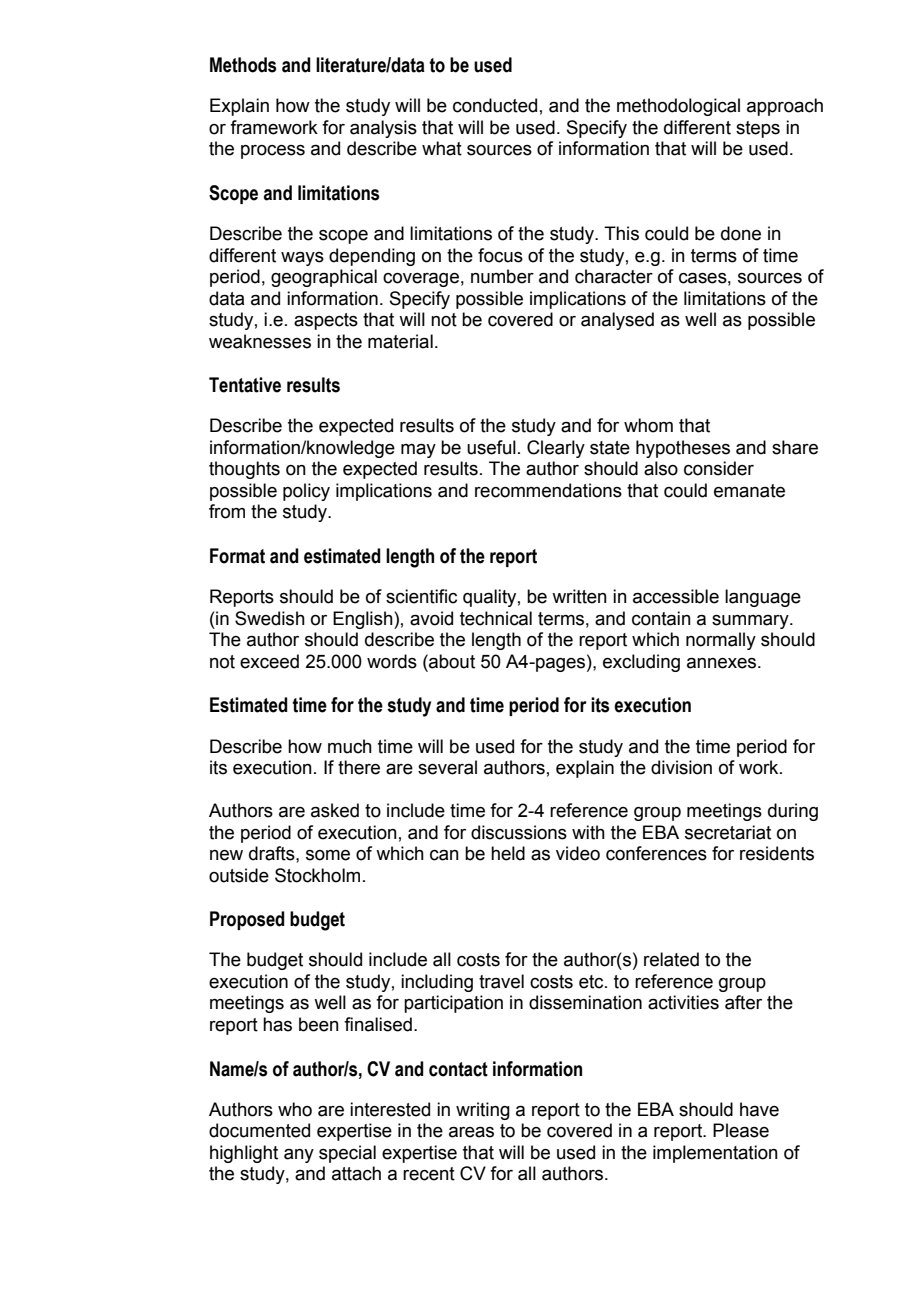 This document has height=1308, width=924. Describe the element at coordinates (741, 233) in the document. I see `done` at that location.
